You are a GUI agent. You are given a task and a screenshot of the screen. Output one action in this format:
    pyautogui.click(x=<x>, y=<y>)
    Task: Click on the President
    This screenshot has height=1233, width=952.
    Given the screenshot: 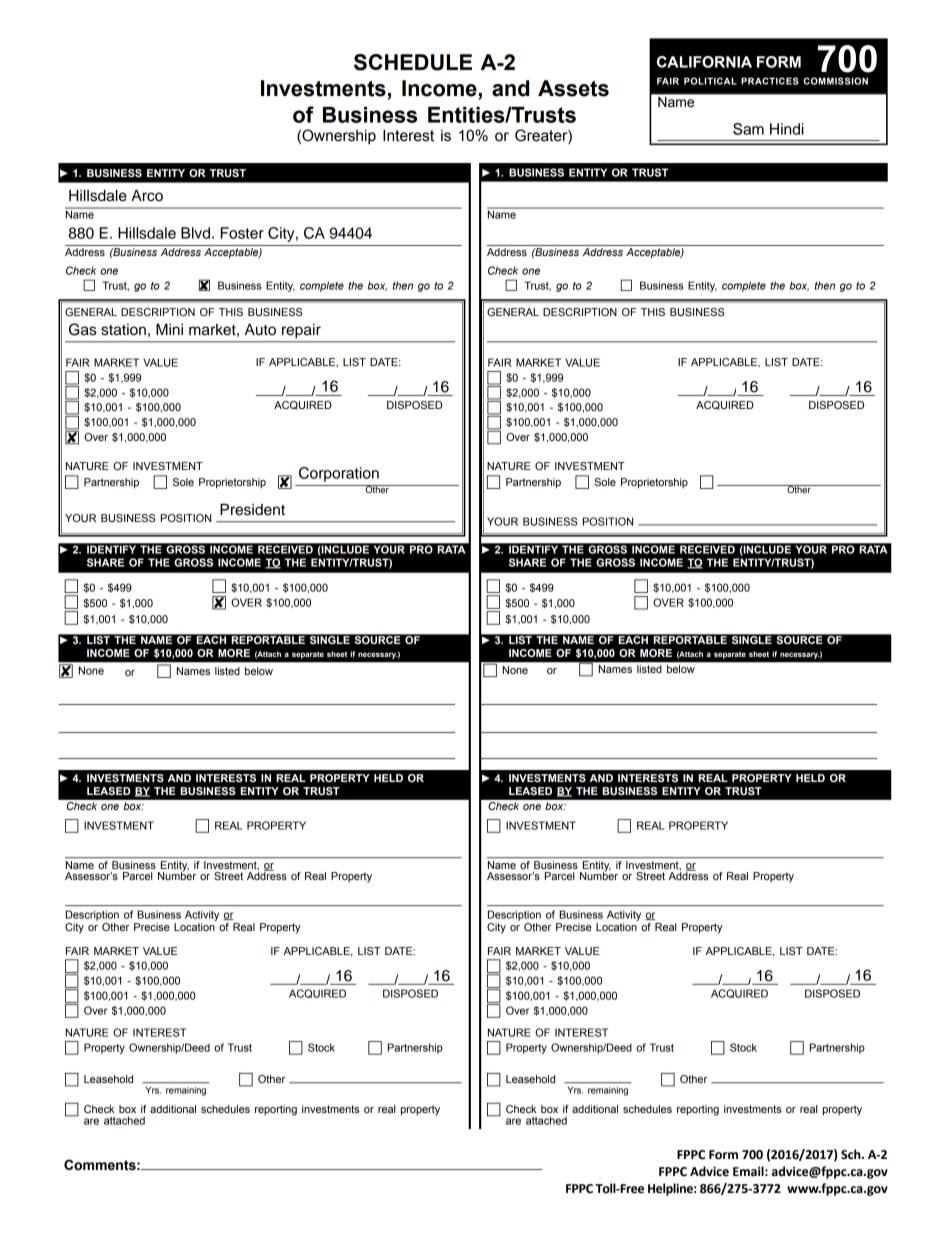 What is the action you would take?
    pyautogui.click(x=252, y=509)
